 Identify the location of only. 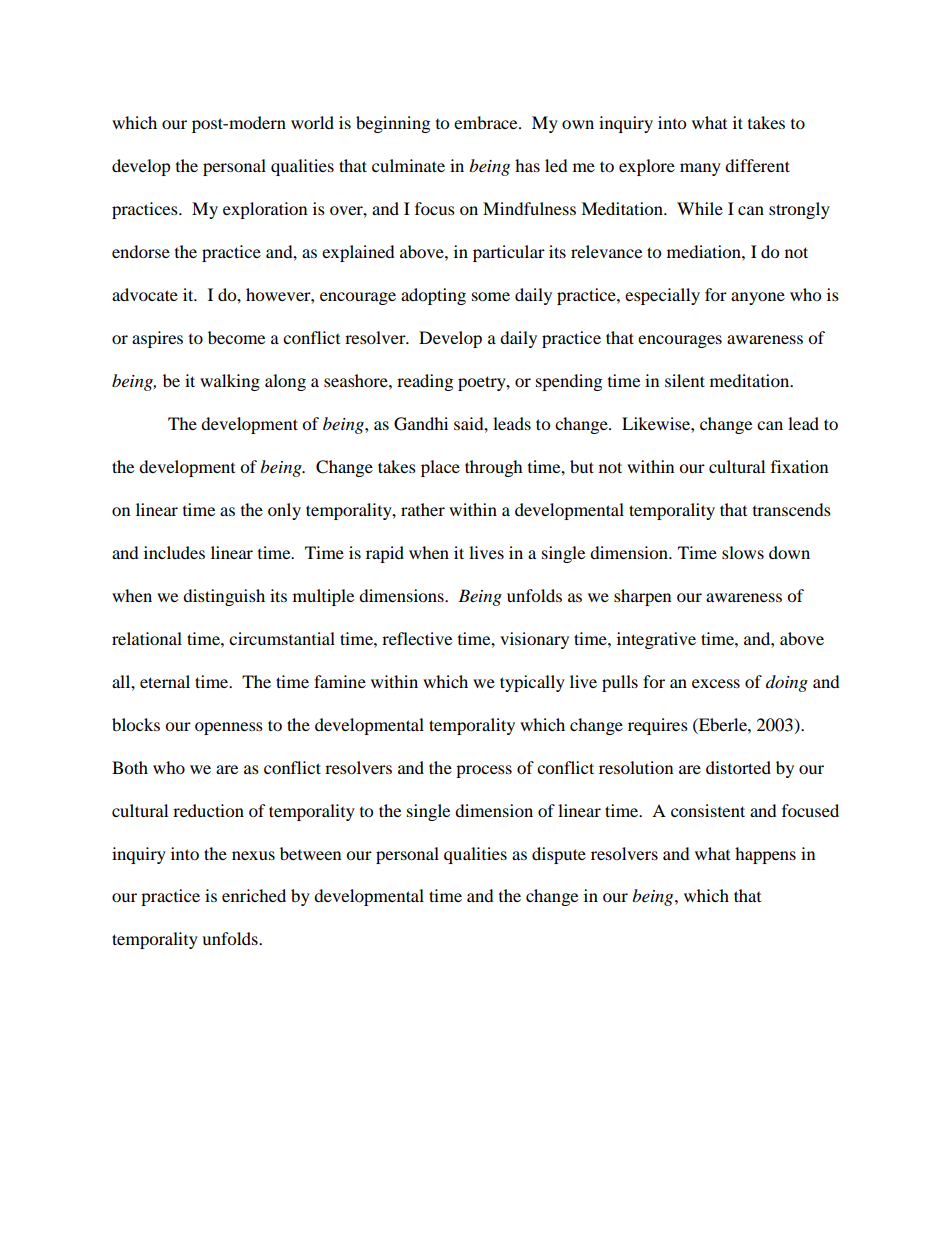
(284, 511).
